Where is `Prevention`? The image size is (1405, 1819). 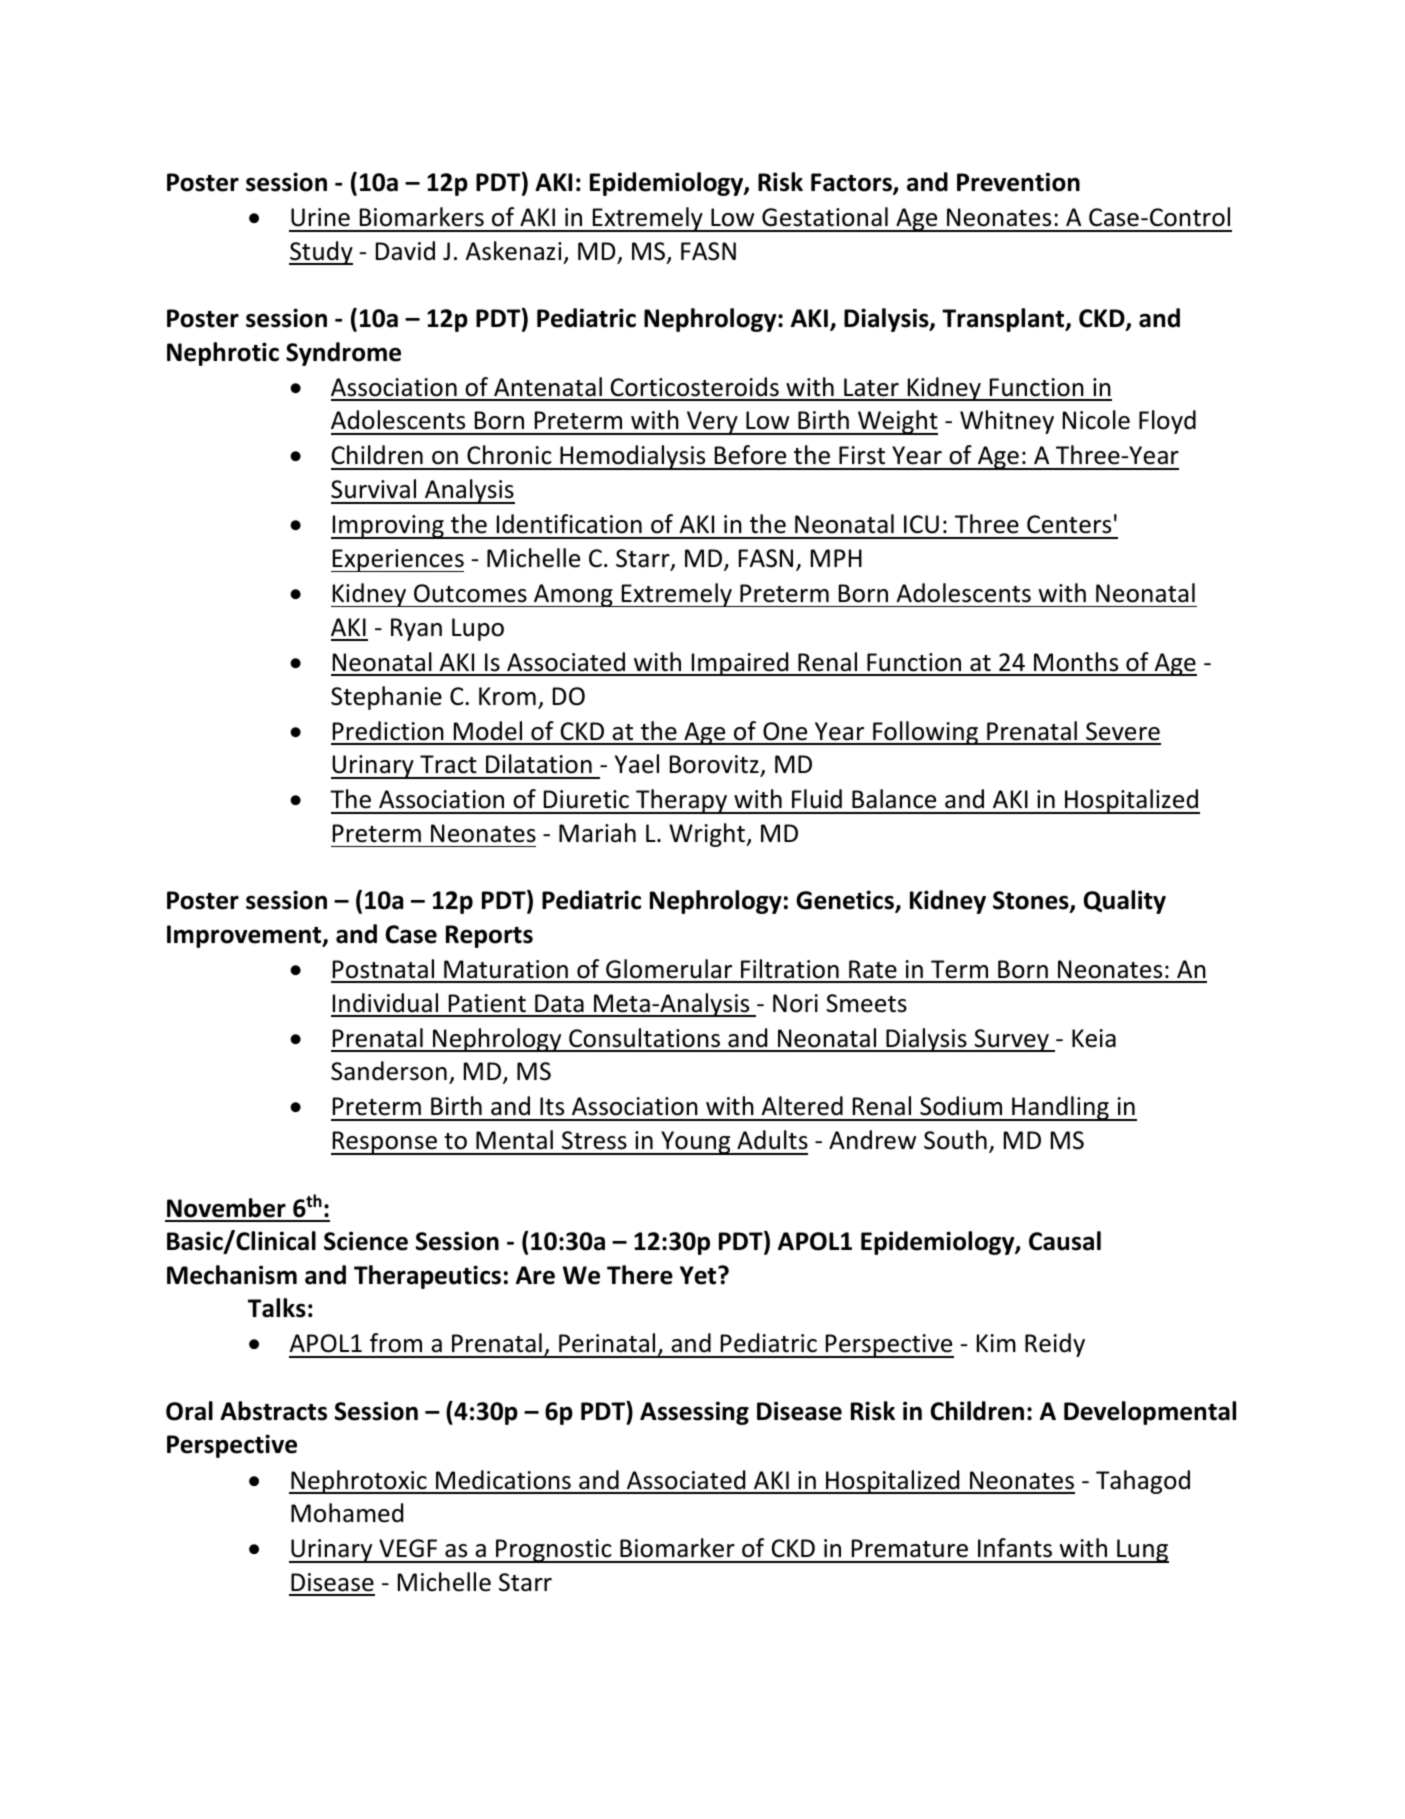
Prevention is located at coordinates (1018, 182).
